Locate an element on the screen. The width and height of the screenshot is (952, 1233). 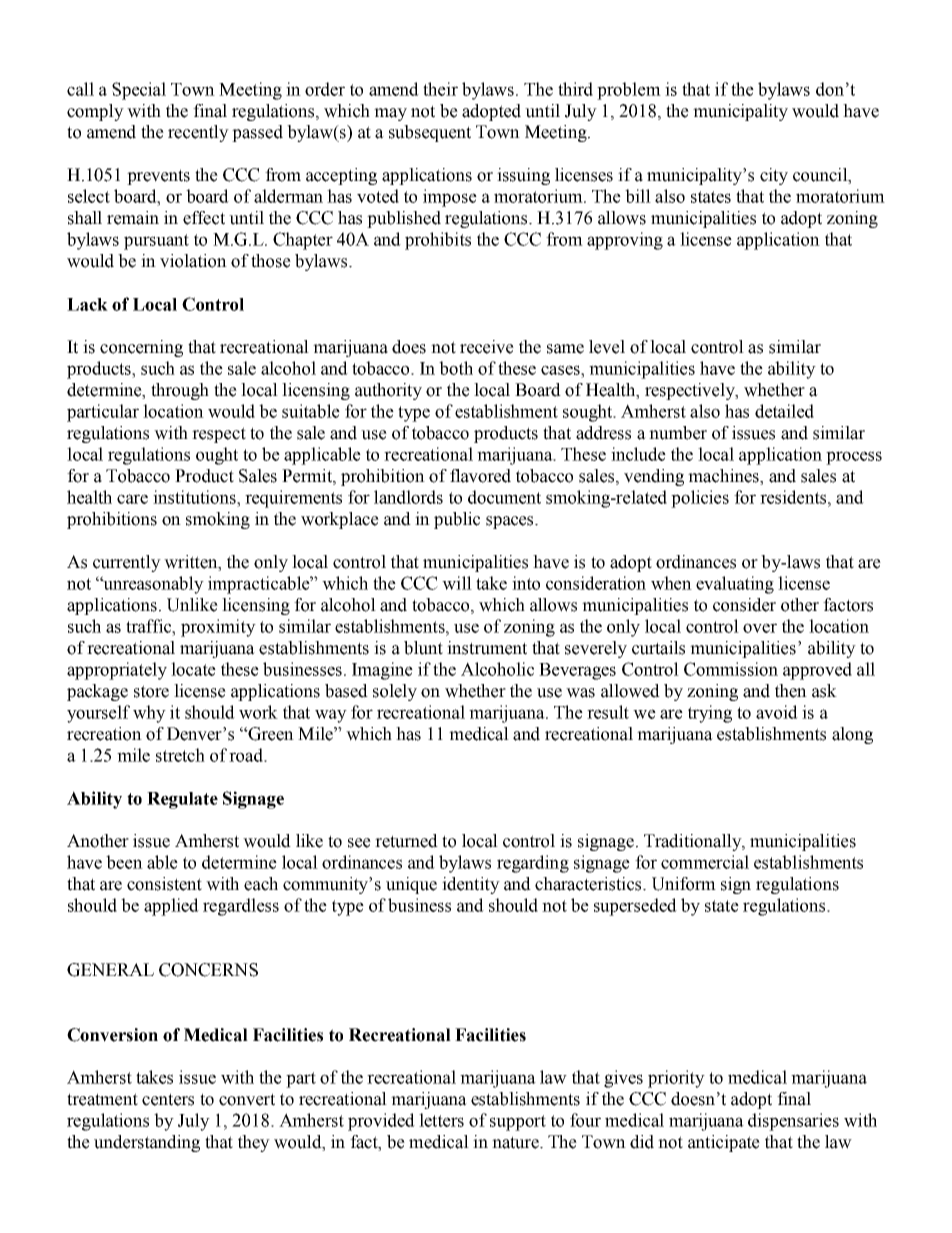
centers is located at coordinates (168, 1099).
